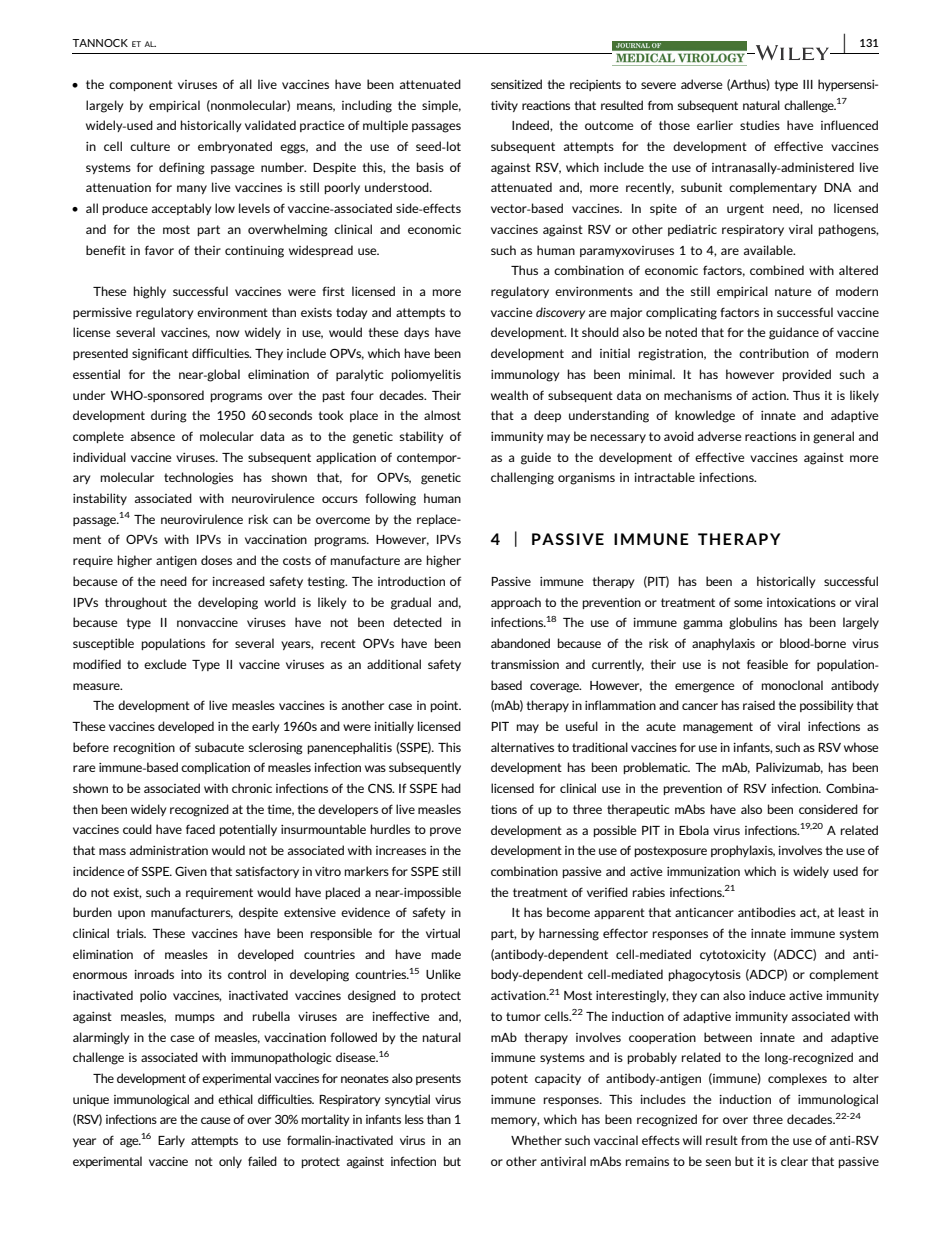 The image size is (952, 1251). Describe the element at coordinates (441, 106) in the page. I see `simple` at that location.
